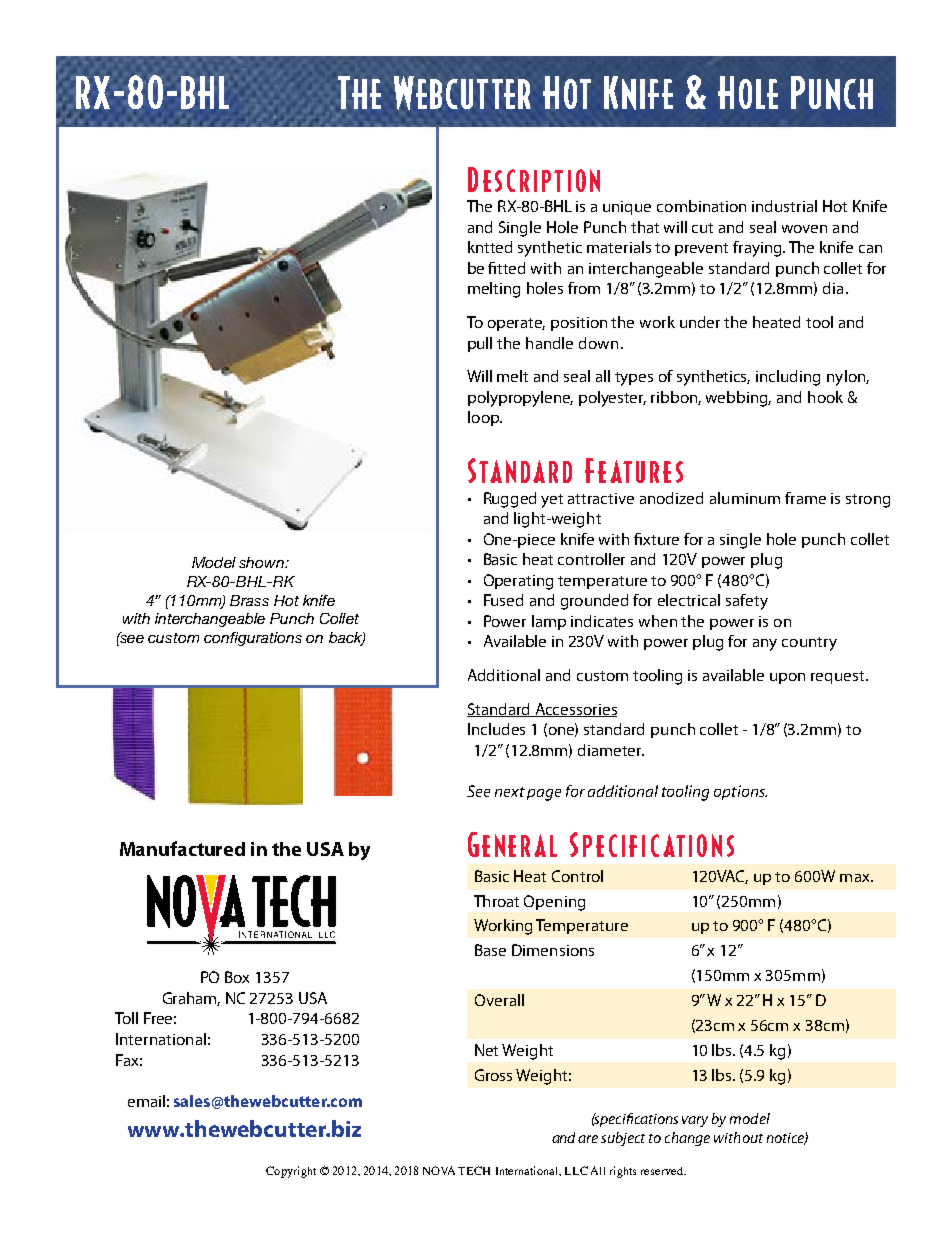  Describe the element at coordinates (182, 848) in the document. I see `Manufactured` at that location.
